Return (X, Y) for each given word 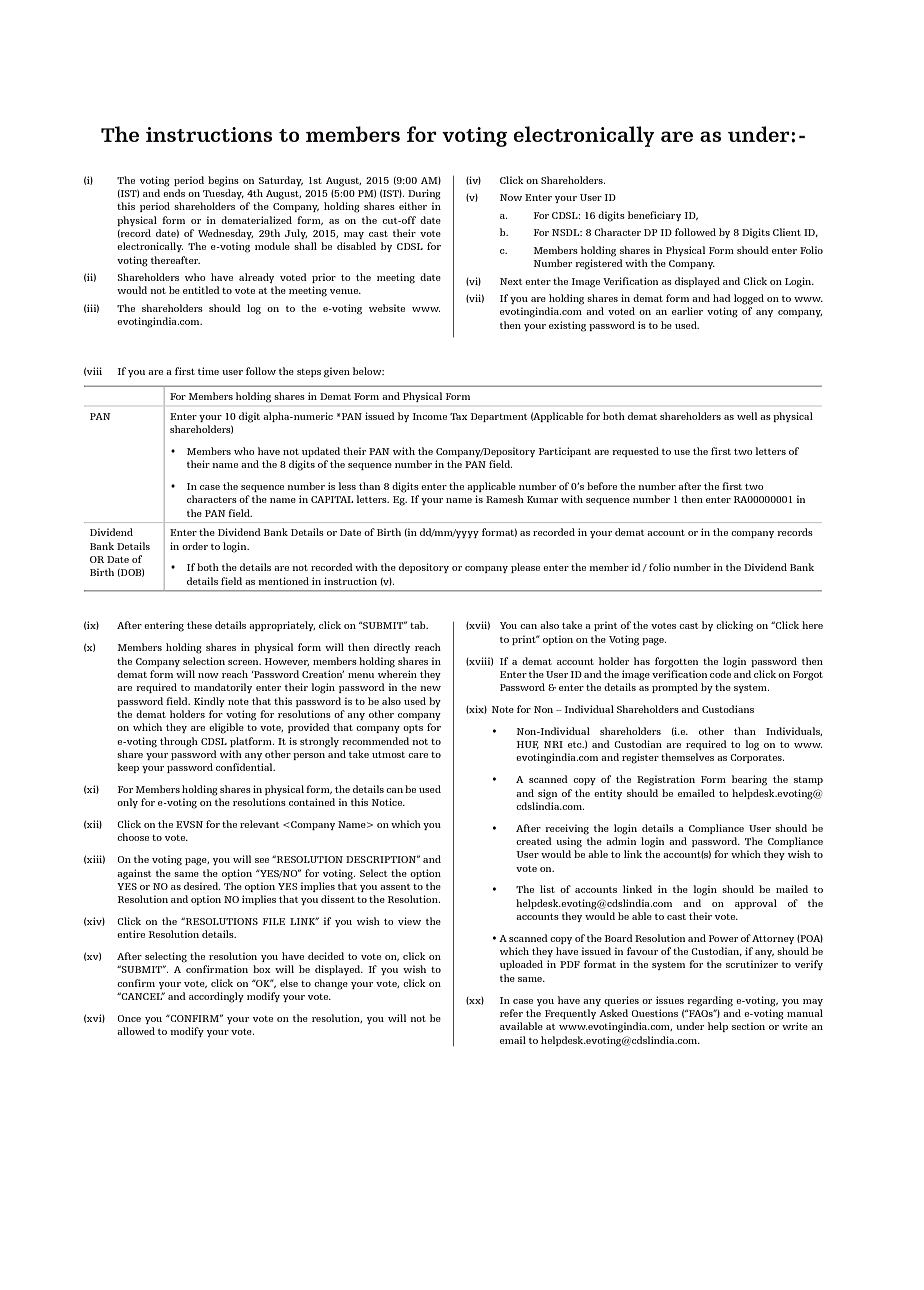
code (720, 674)
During (424, 194)
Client (787, 232)
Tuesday (223, 194)
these (199, 625)
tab (419, 625)
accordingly (216, 997)
